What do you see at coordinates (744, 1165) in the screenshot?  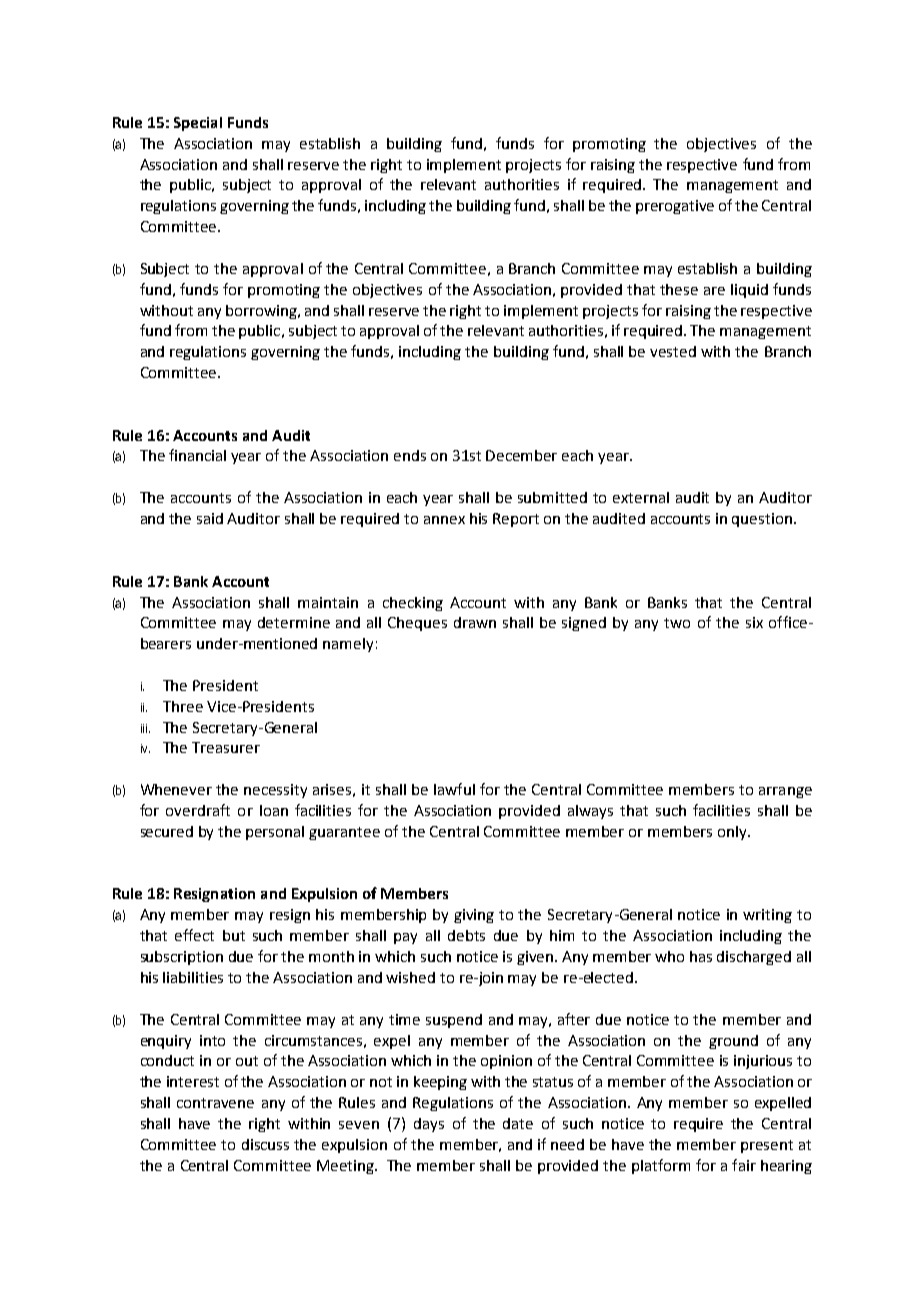 I see `fair` at bounding box center [744, 1165].
